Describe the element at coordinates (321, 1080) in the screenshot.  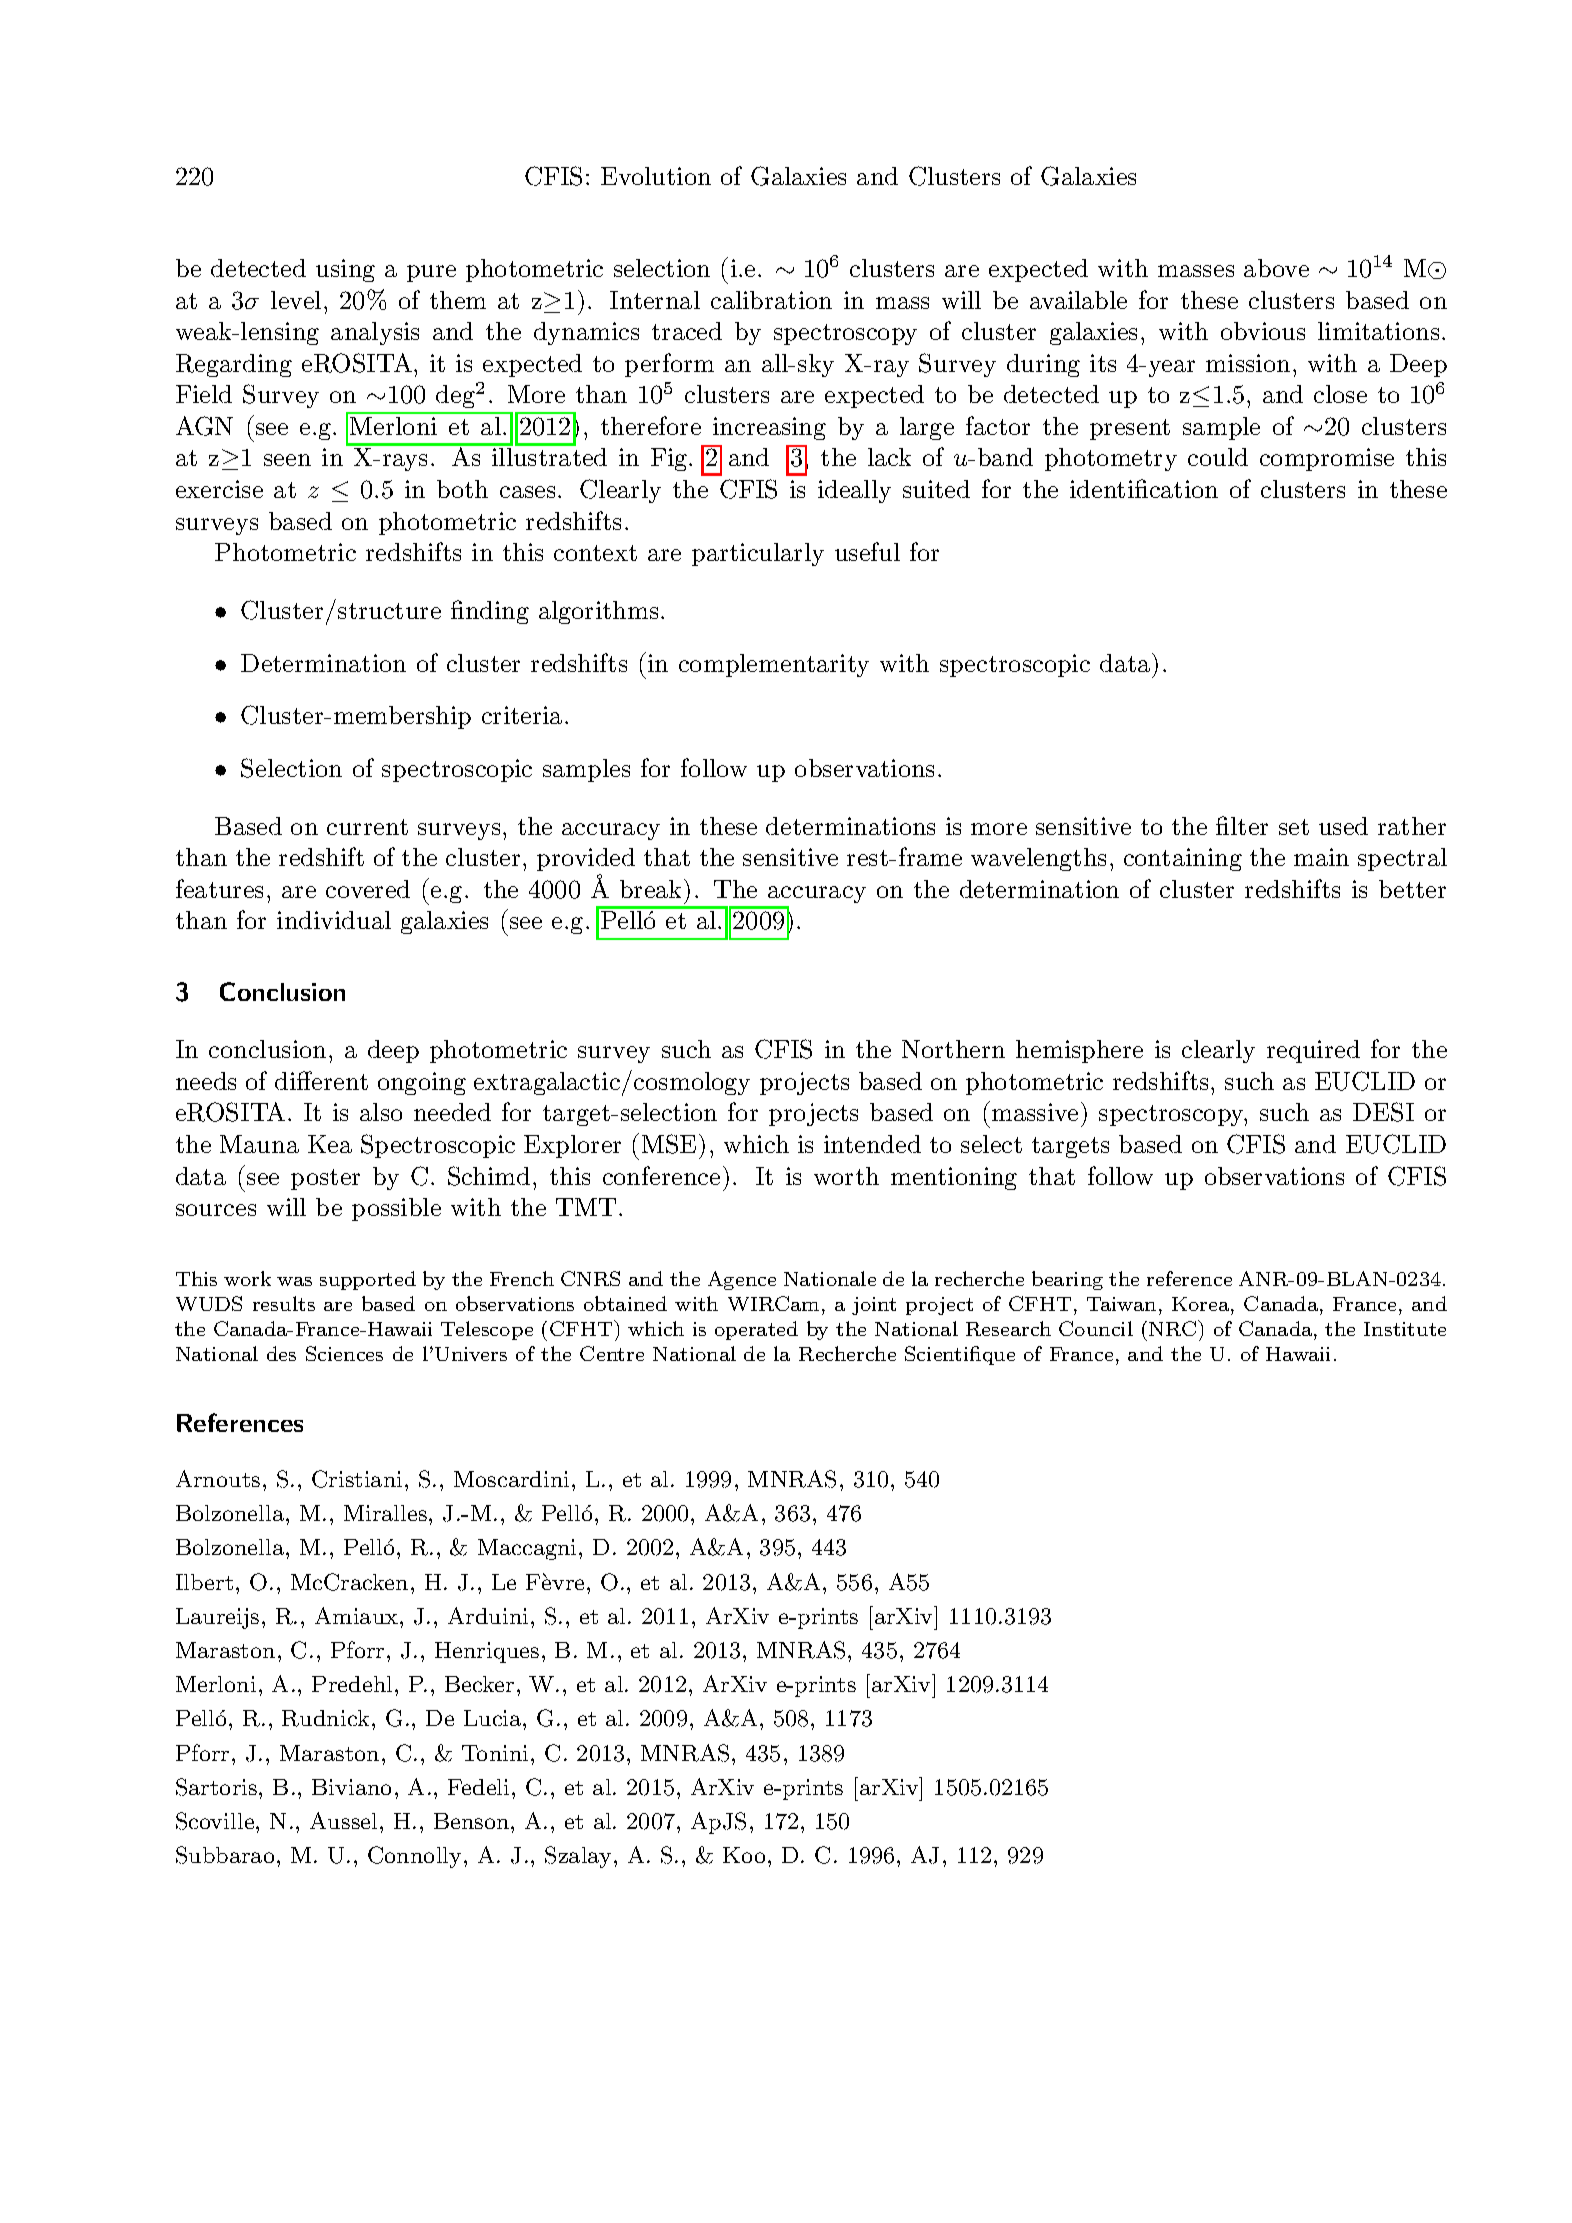
I see `different` at that location.
